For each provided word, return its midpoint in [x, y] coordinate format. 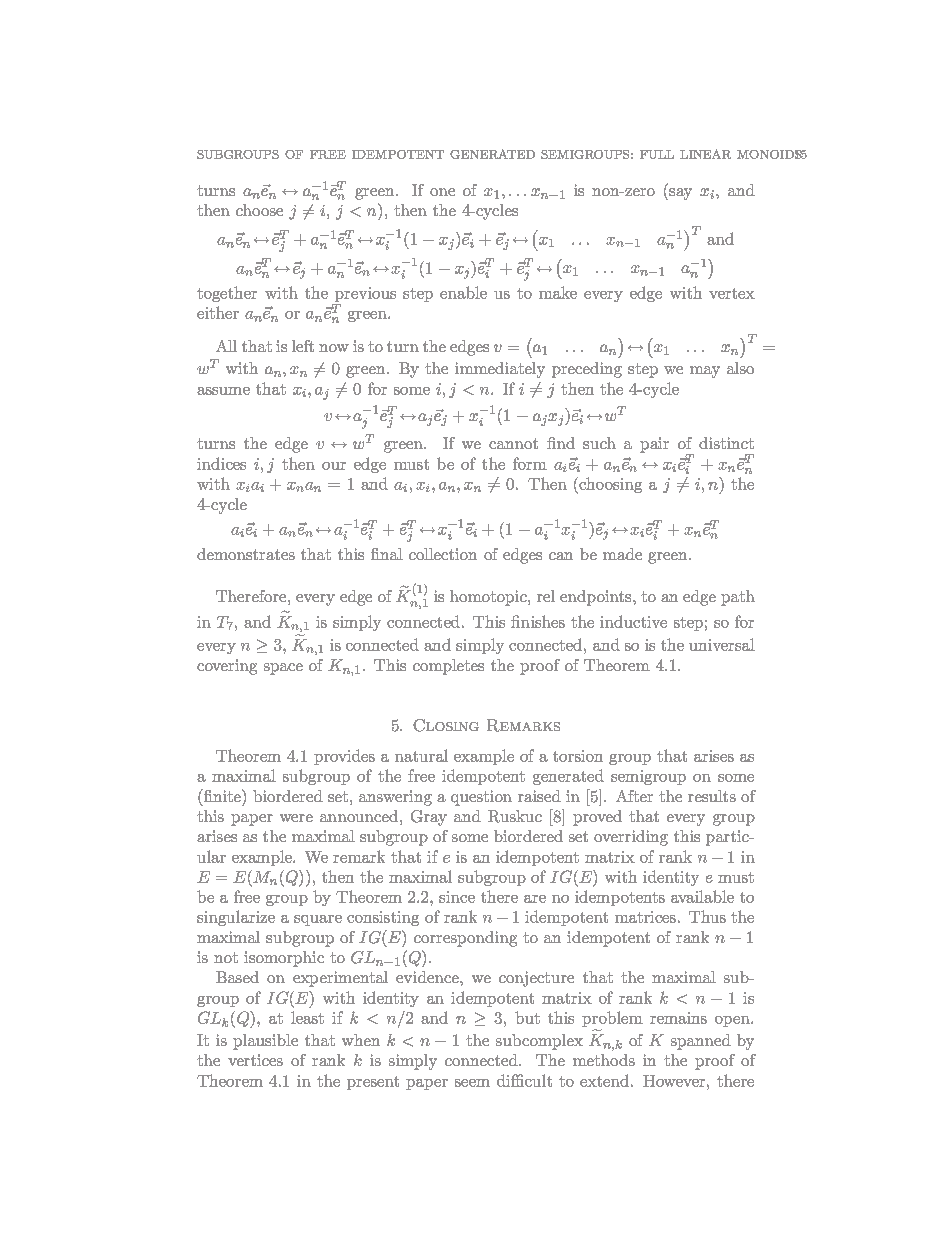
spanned [701, 1042]
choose [259, 210]
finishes [538, 621]
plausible [265, 1042]
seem [472, 1083]
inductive [633, 621]
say [679, 194]
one [442, 192]
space [283, 669]
